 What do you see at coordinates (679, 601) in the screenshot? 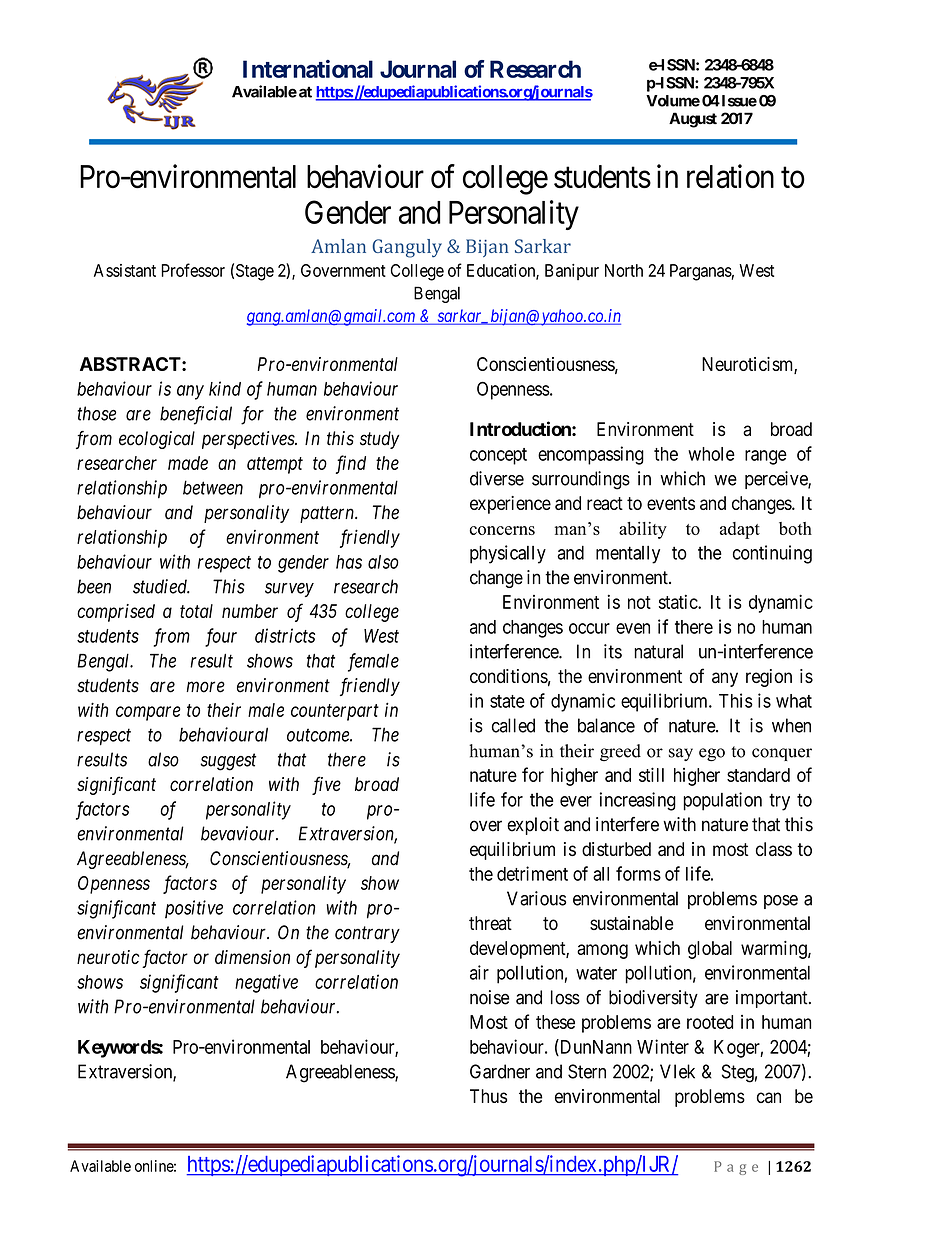
I see `static` at bounding box center [679, 601].
